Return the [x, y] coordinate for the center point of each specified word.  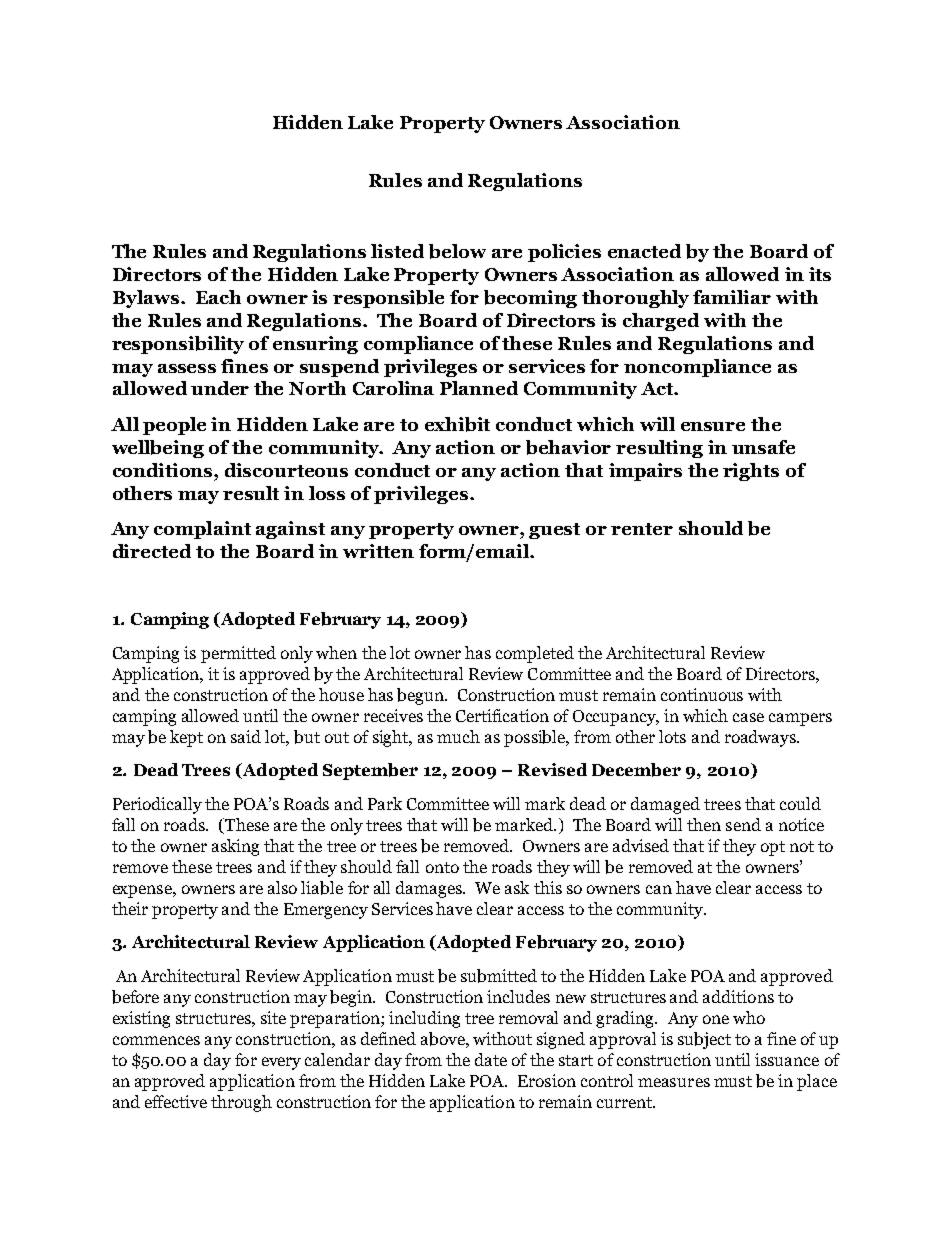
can [659, 889]
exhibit [457, 424]
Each [218, 297]
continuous [702, 694]
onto [442, 867]
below [457, 251]
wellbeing [158, 449]
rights [751, 472]
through [241, 1103]
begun [422, 696]
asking [235, 847]
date [491, 1059]
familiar [732, 297]
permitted [238, 654]
